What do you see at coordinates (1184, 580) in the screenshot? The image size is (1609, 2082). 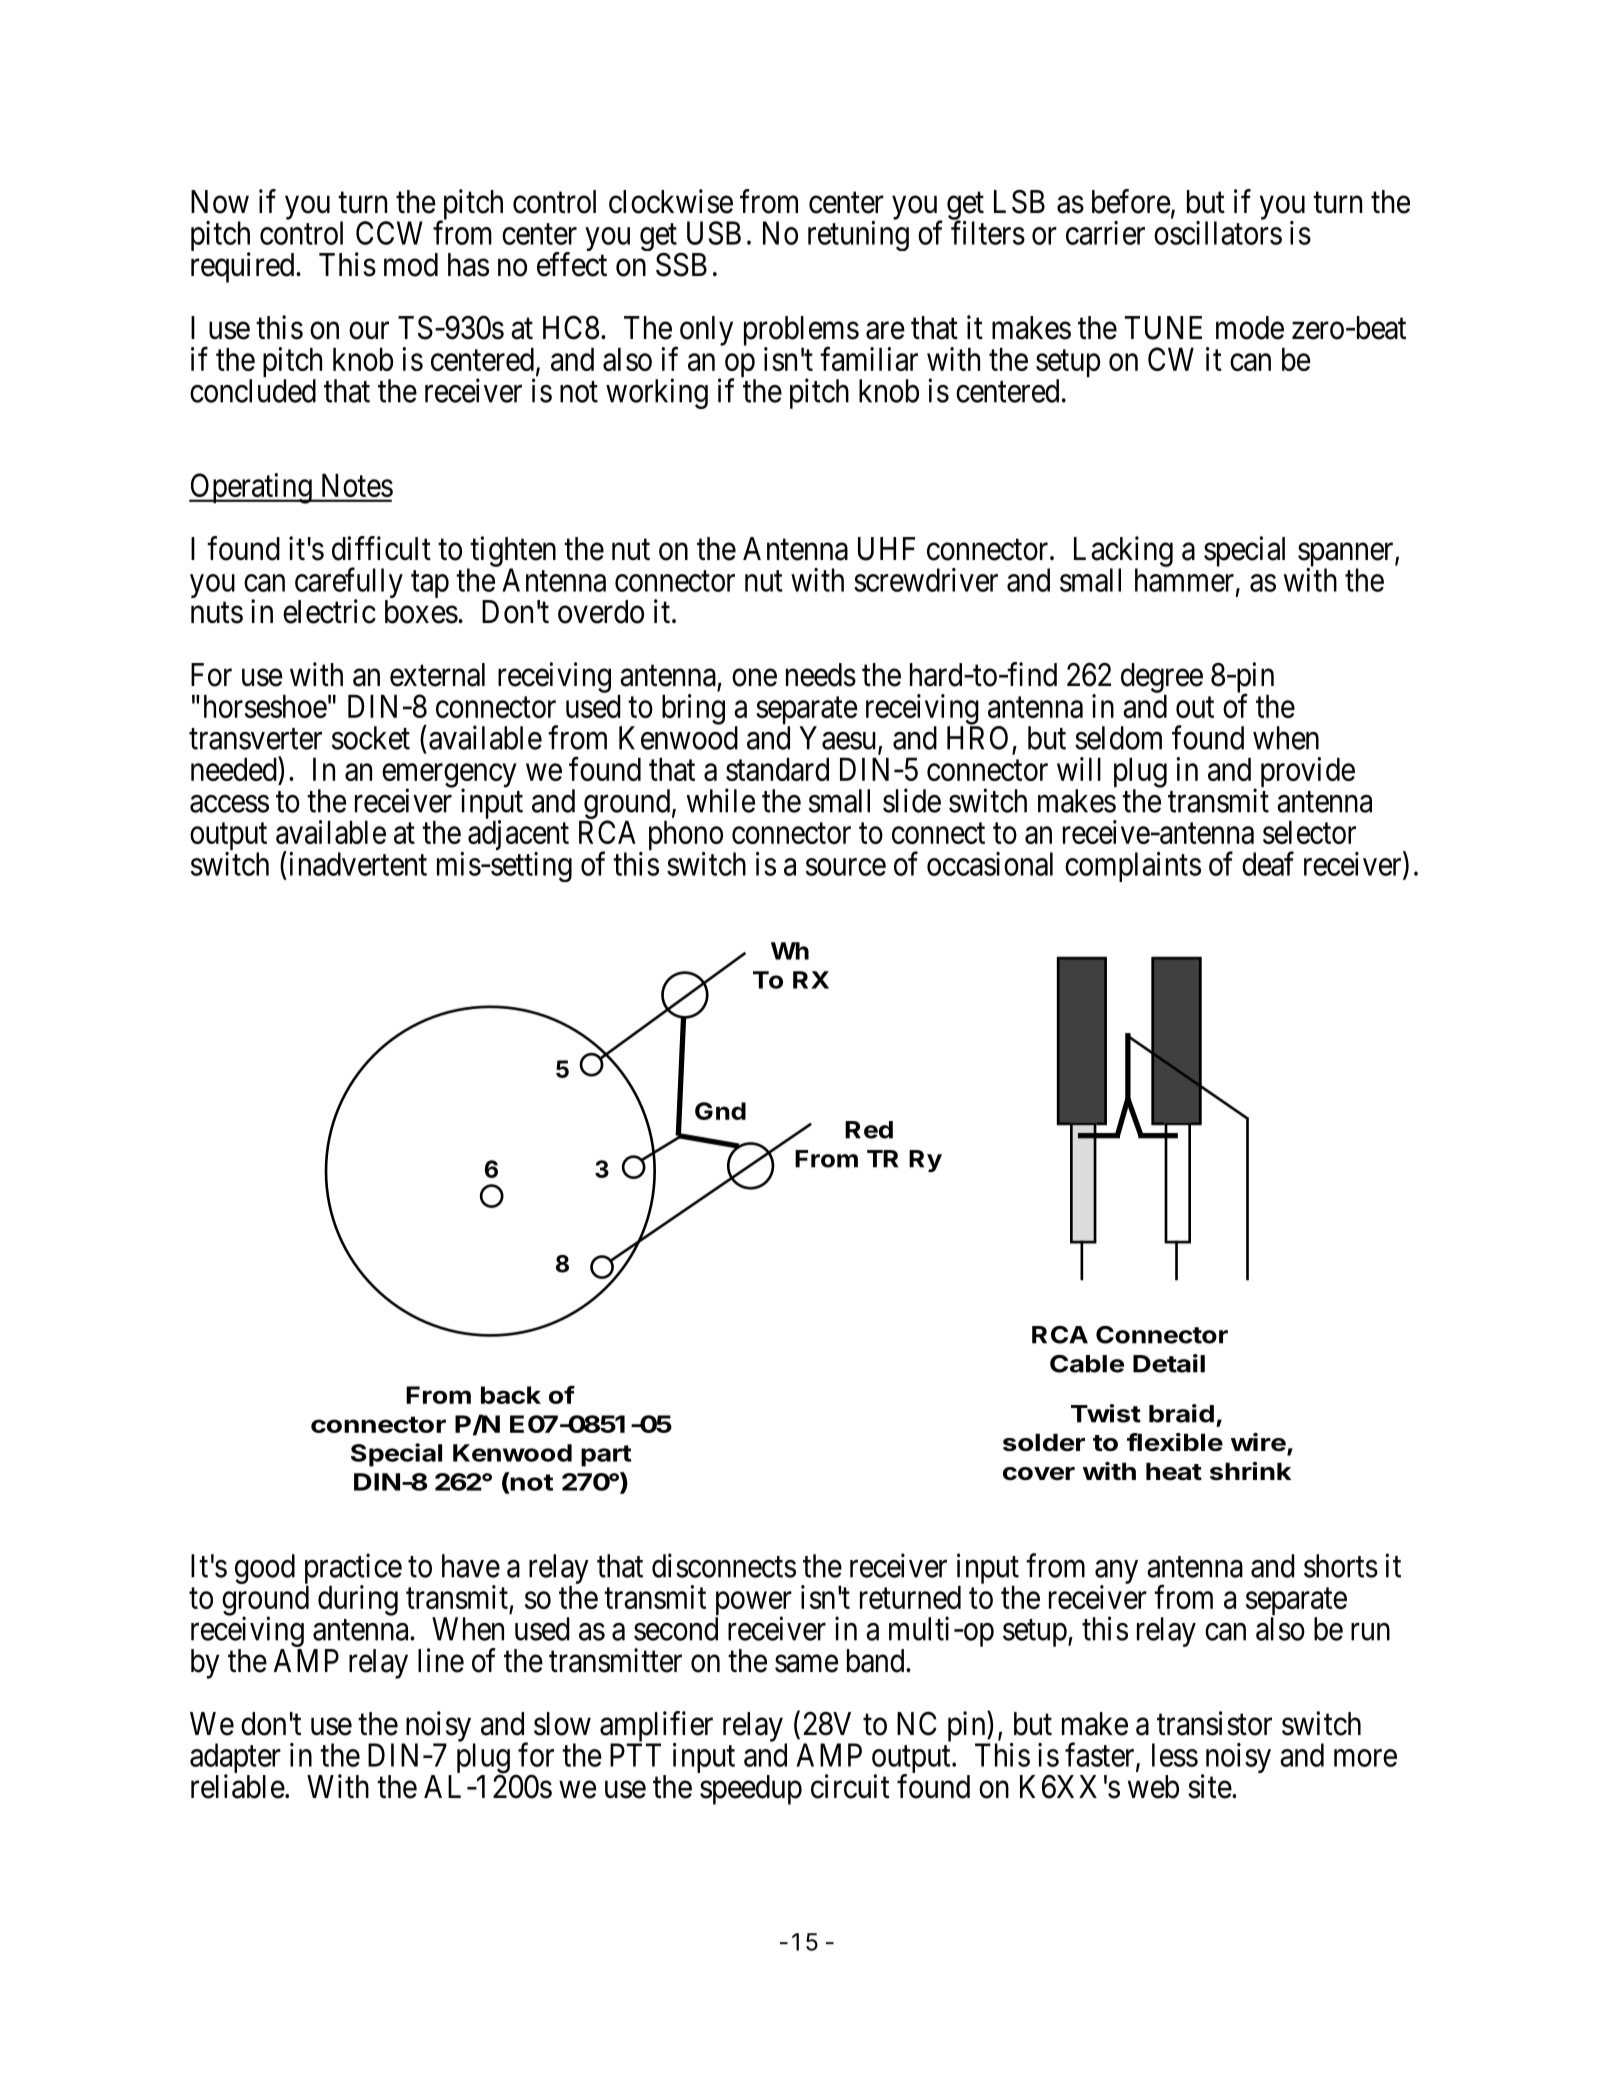 I see `hammer` at bounding box center [1184, 580].
